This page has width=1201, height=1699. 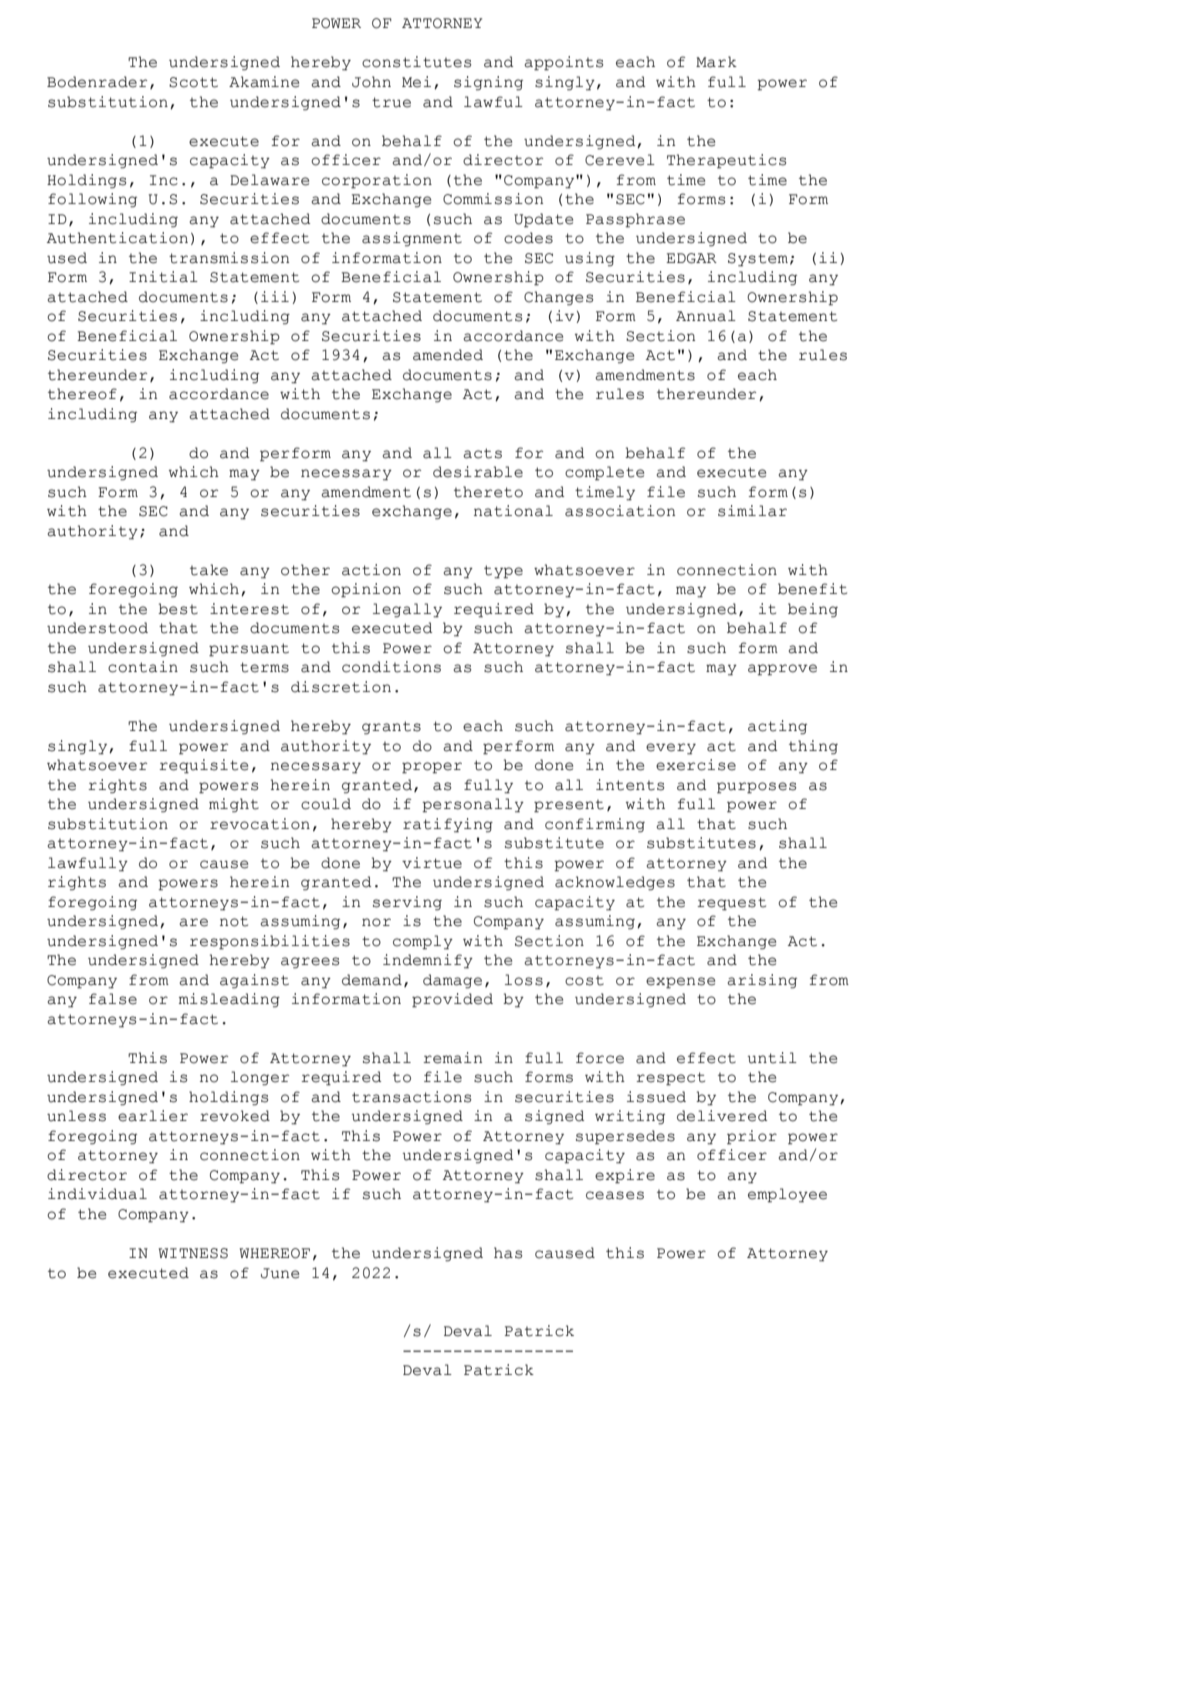 I want to click on WITNESS, so click(x=193, y=1253).
